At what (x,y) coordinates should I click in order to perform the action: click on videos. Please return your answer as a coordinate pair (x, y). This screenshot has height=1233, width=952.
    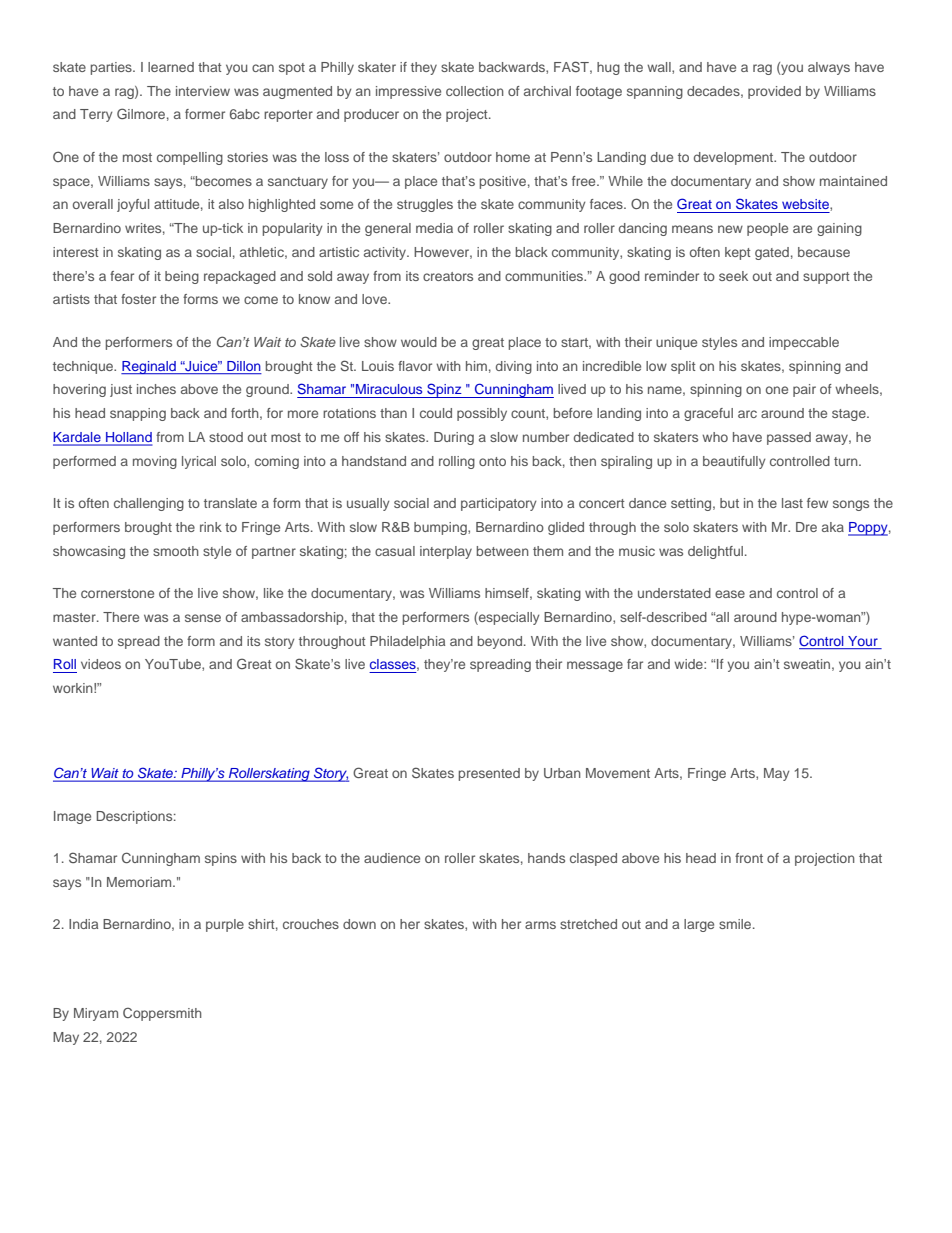
    Looking at the image, I should click on (101, 664).
